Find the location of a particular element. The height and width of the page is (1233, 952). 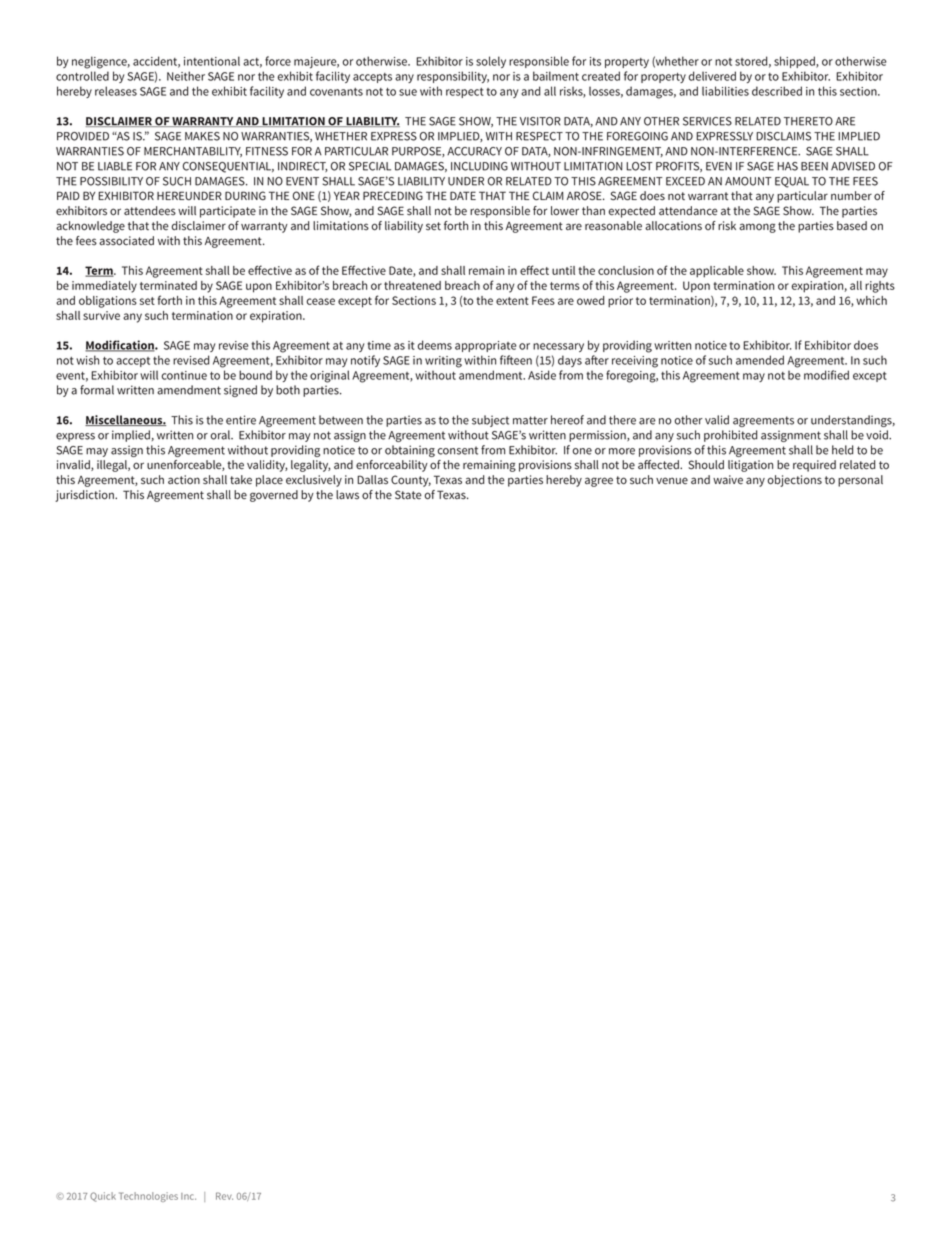

consent is located at coordinates (457, 450).
